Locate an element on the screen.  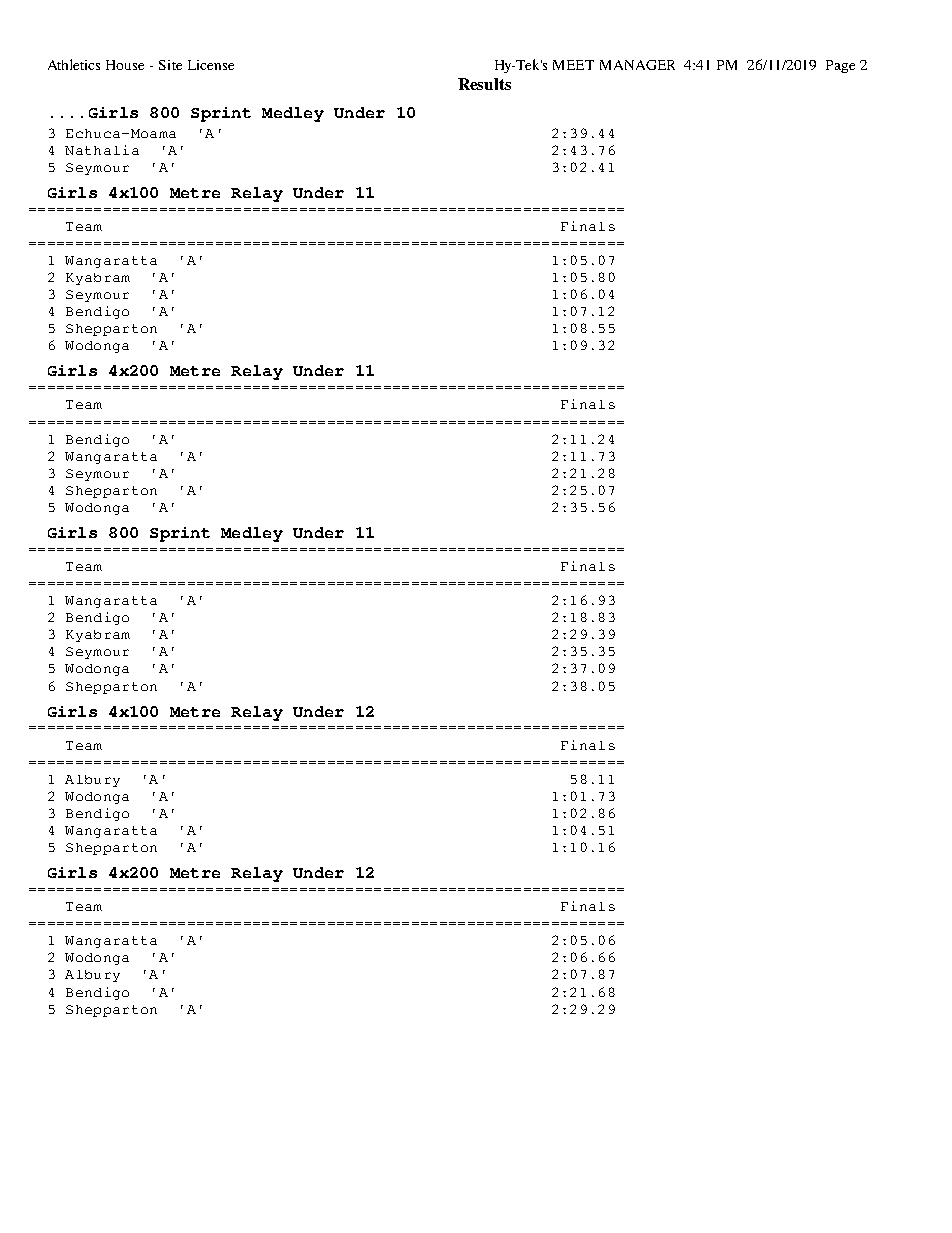
House is located at coordinates (125, 65).
